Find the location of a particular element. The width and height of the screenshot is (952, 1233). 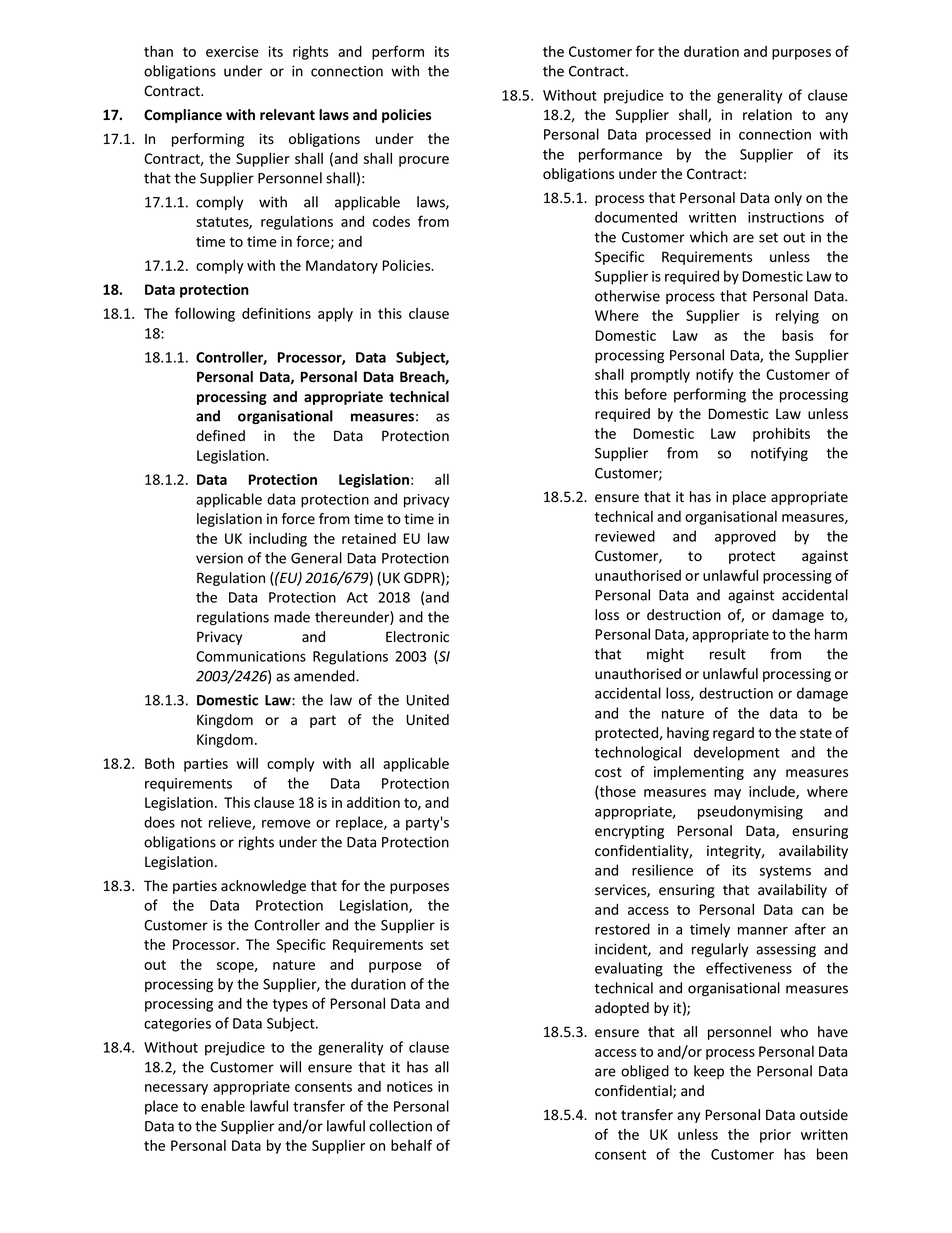

exercise is located at coordinates (232, 51).
